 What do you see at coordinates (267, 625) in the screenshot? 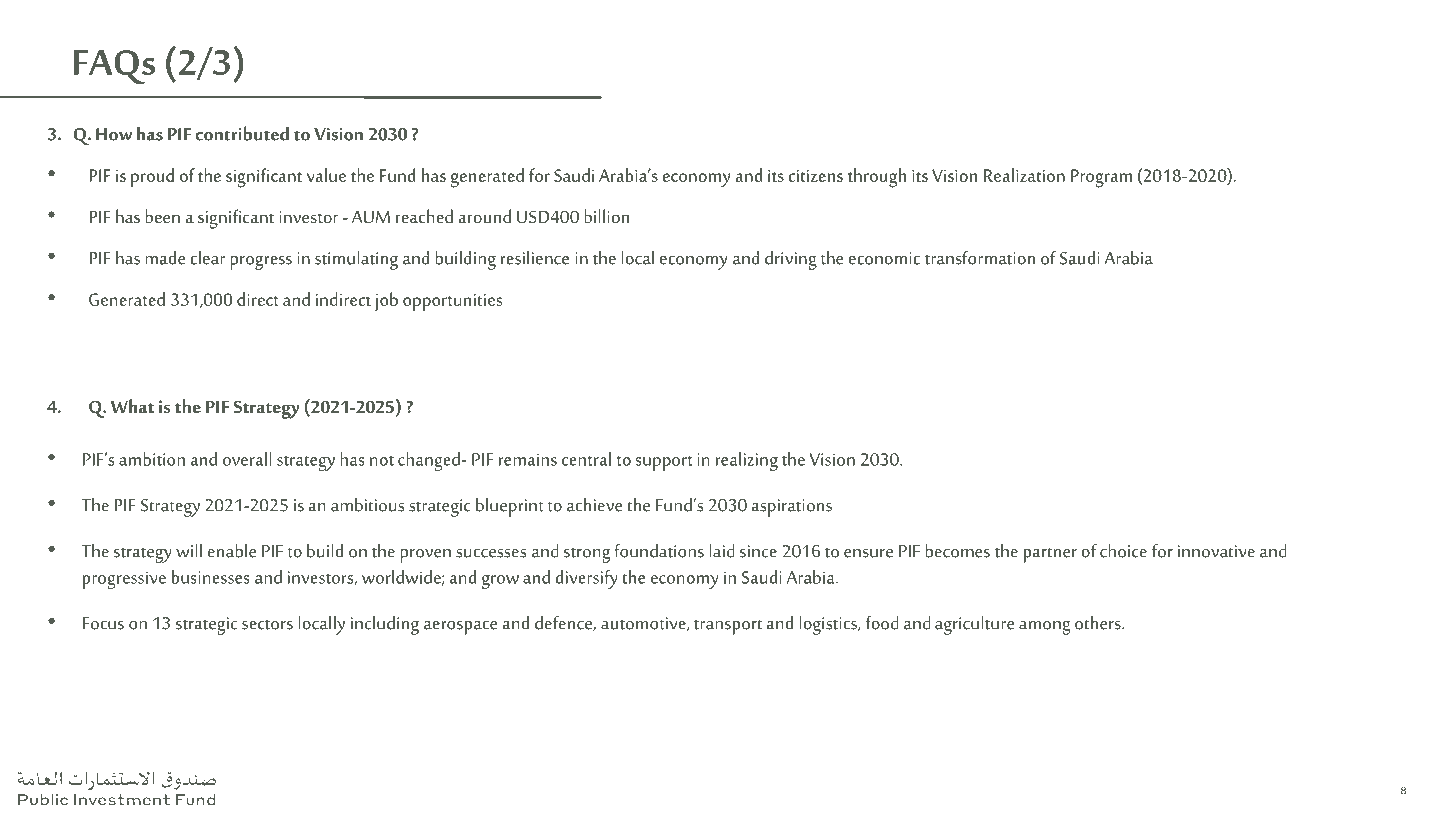
I see `sectors` at bounding box center [267, 625].
